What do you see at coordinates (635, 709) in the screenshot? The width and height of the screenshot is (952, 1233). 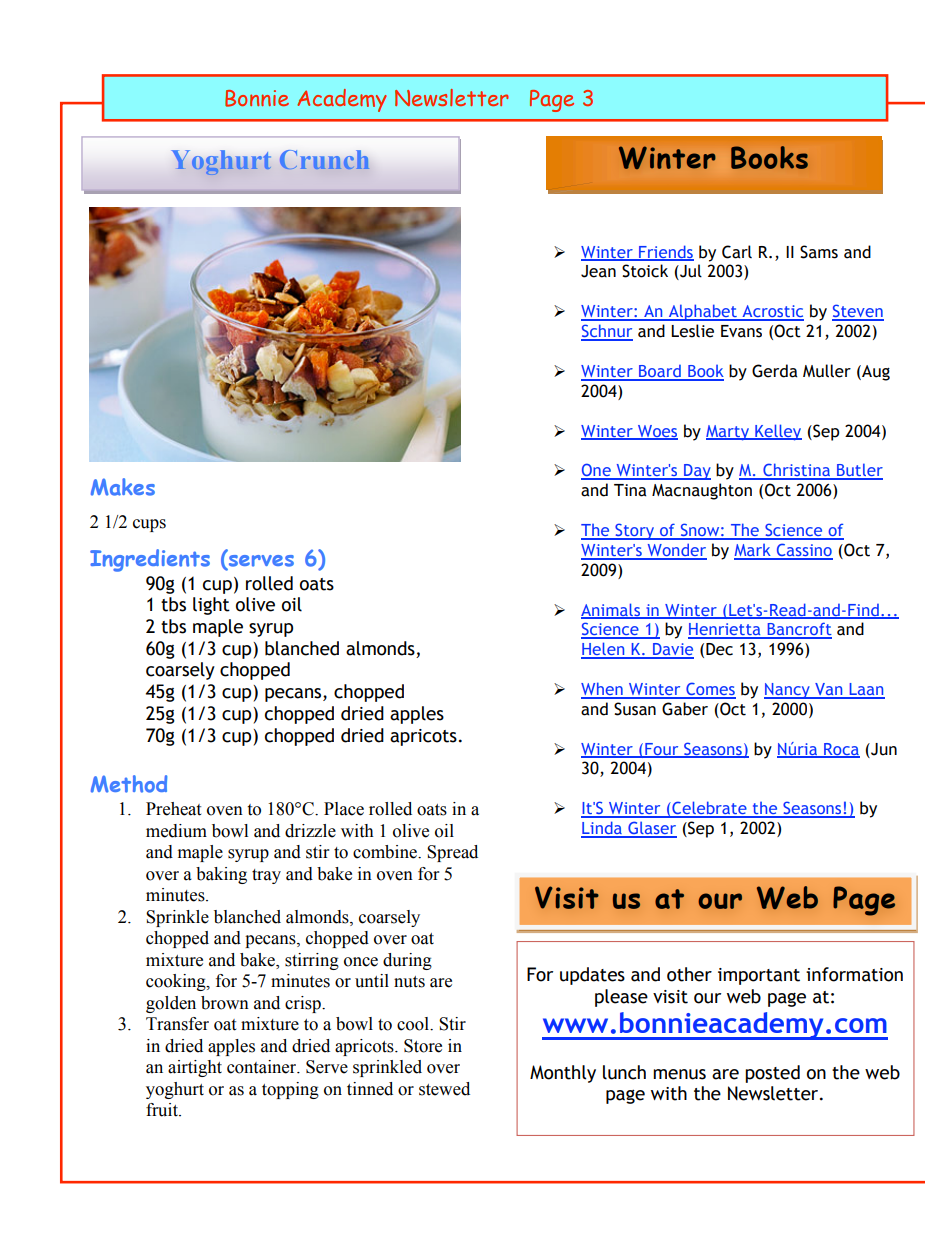 I see `Susan` at bounding box center [635, 709].
